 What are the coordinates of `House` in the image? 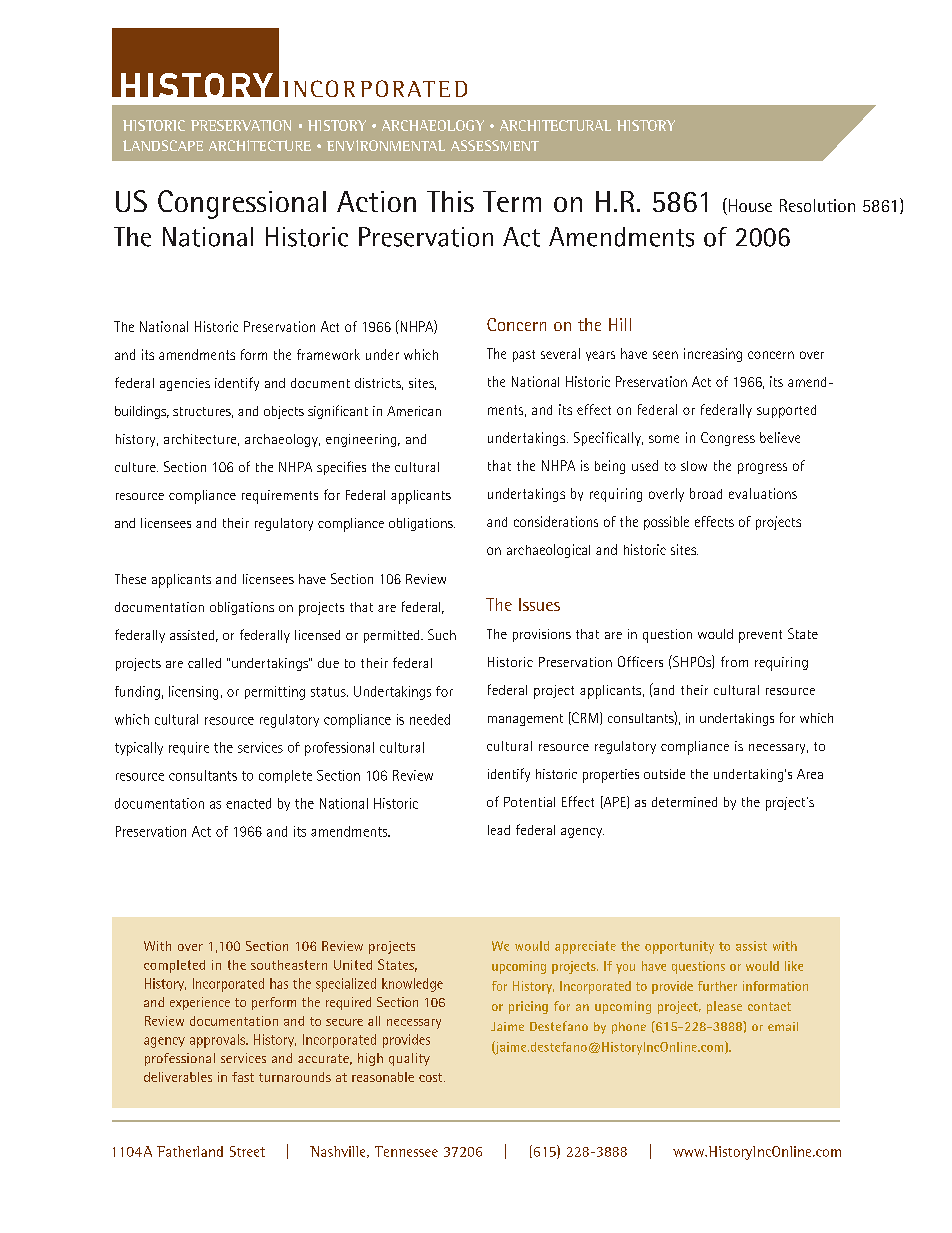 It's located at (749, 206).
